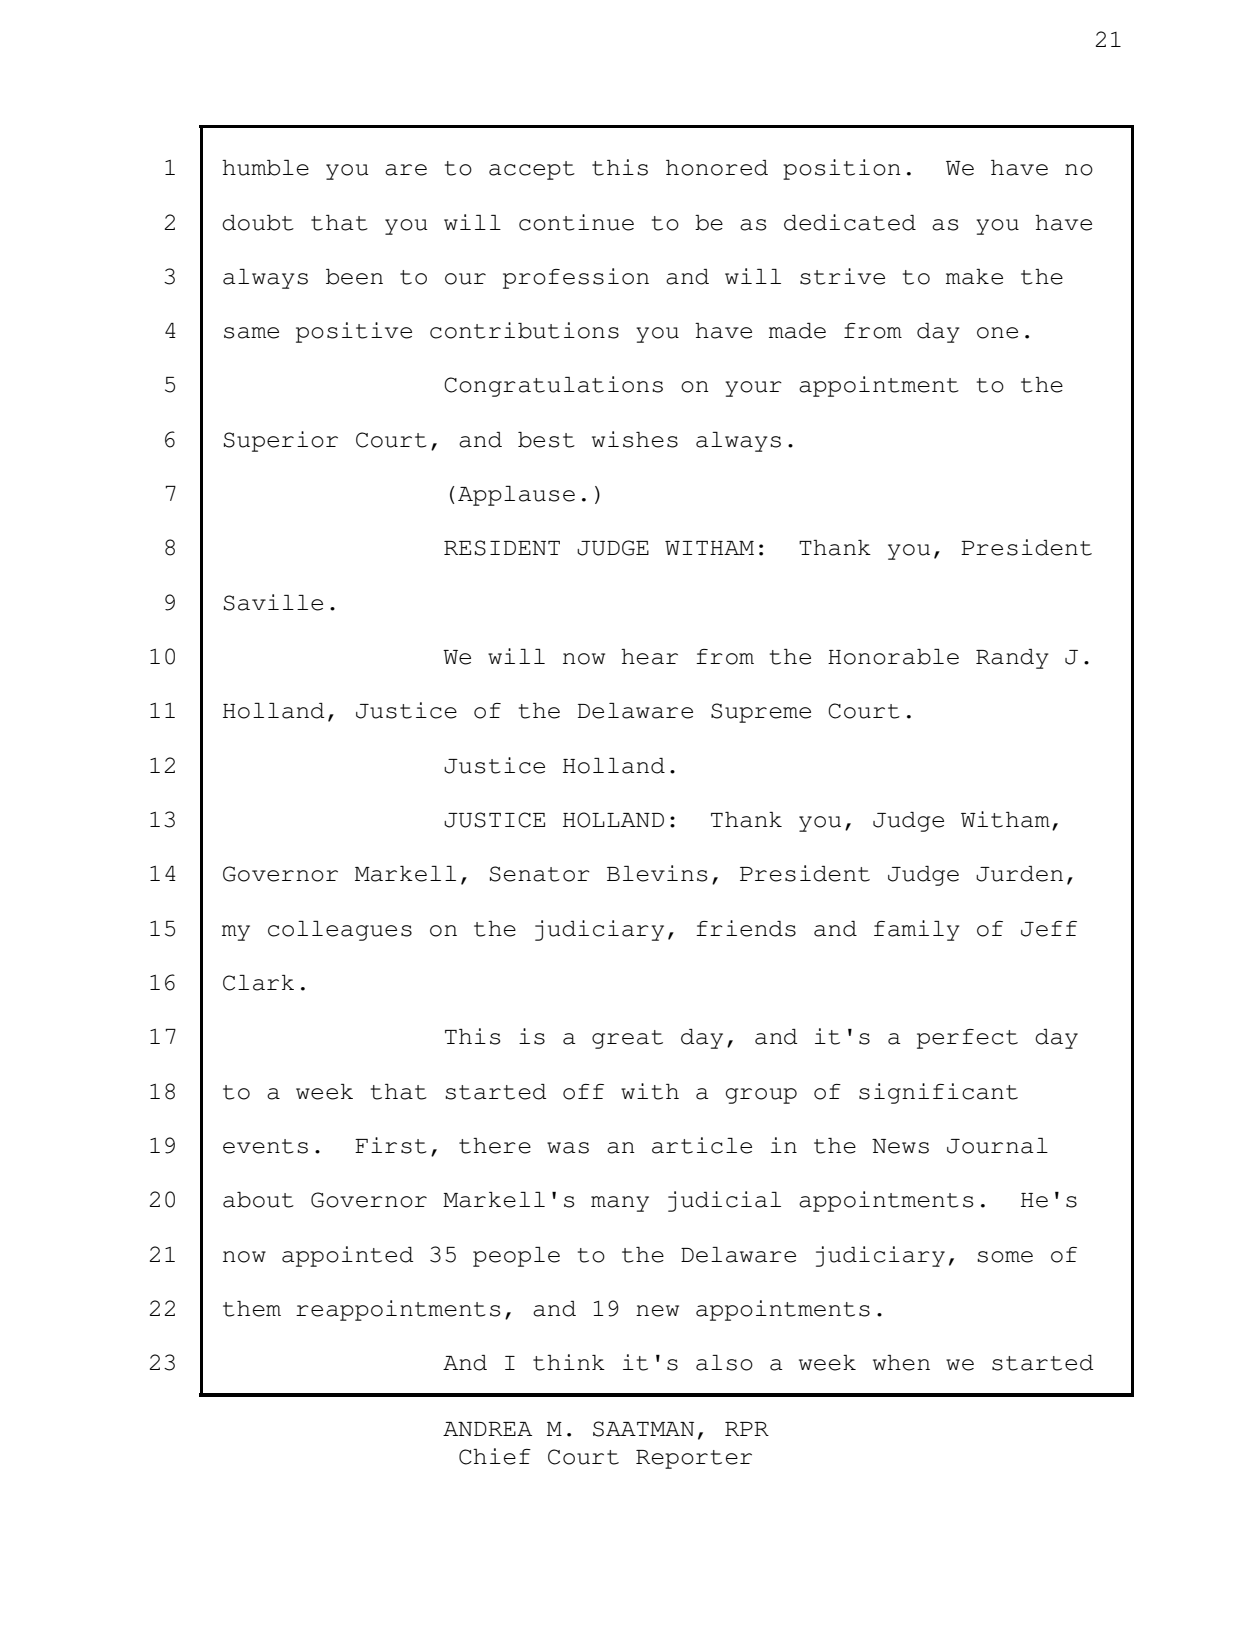  What do you see at coordinates (694, 1459) in the screenshot?
I see `Reporter` at bounding box center [694, 1459].
